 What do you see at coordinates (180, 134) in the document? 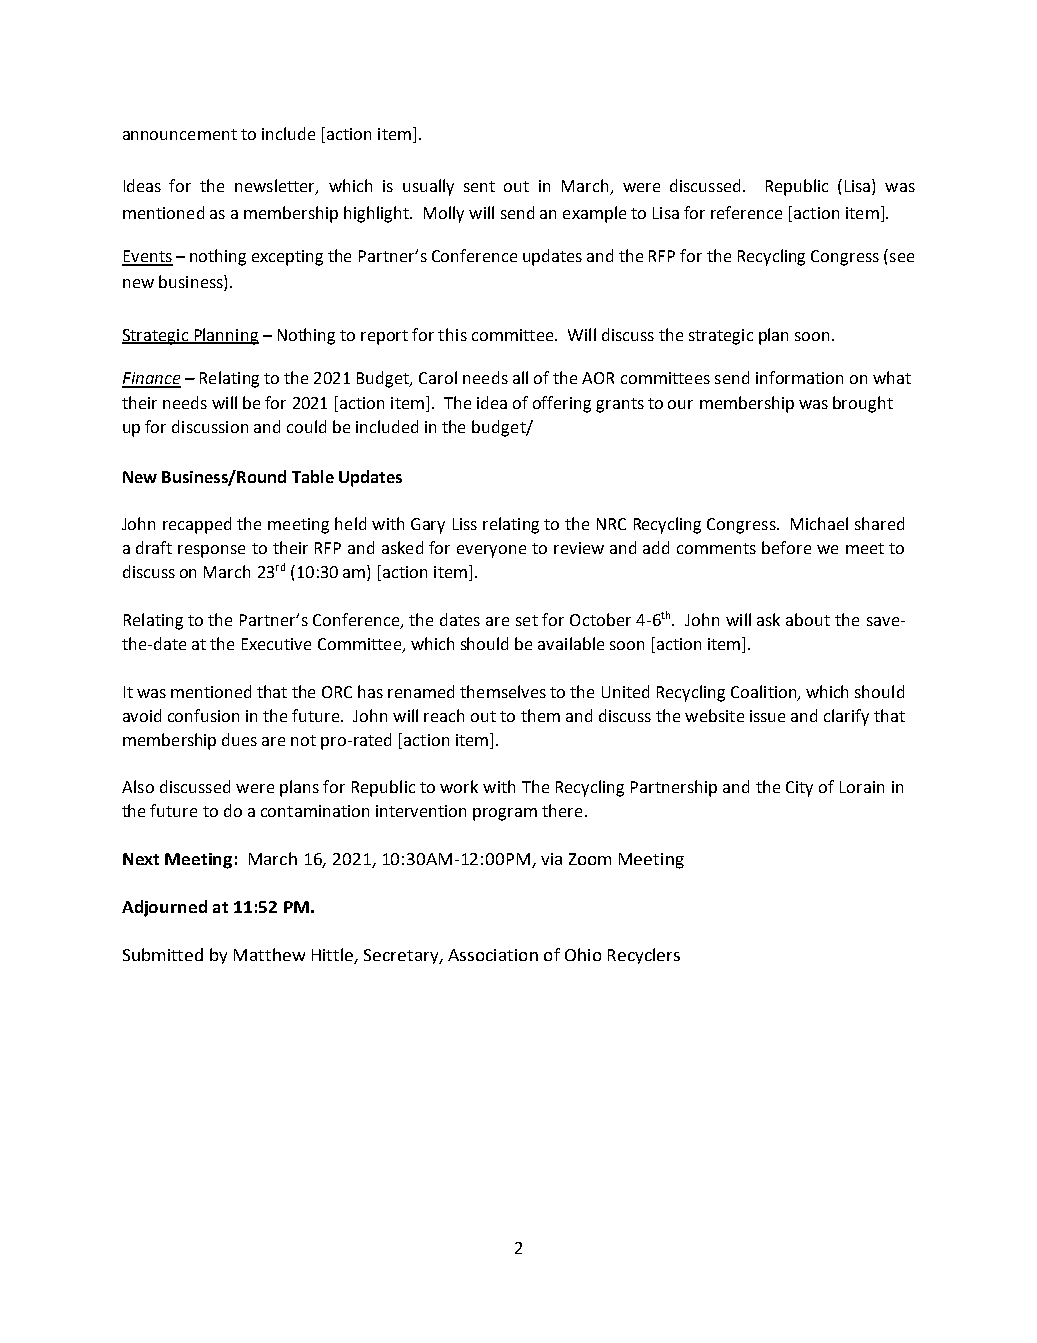
I see `announcement` at bounding box center [180, 134].
